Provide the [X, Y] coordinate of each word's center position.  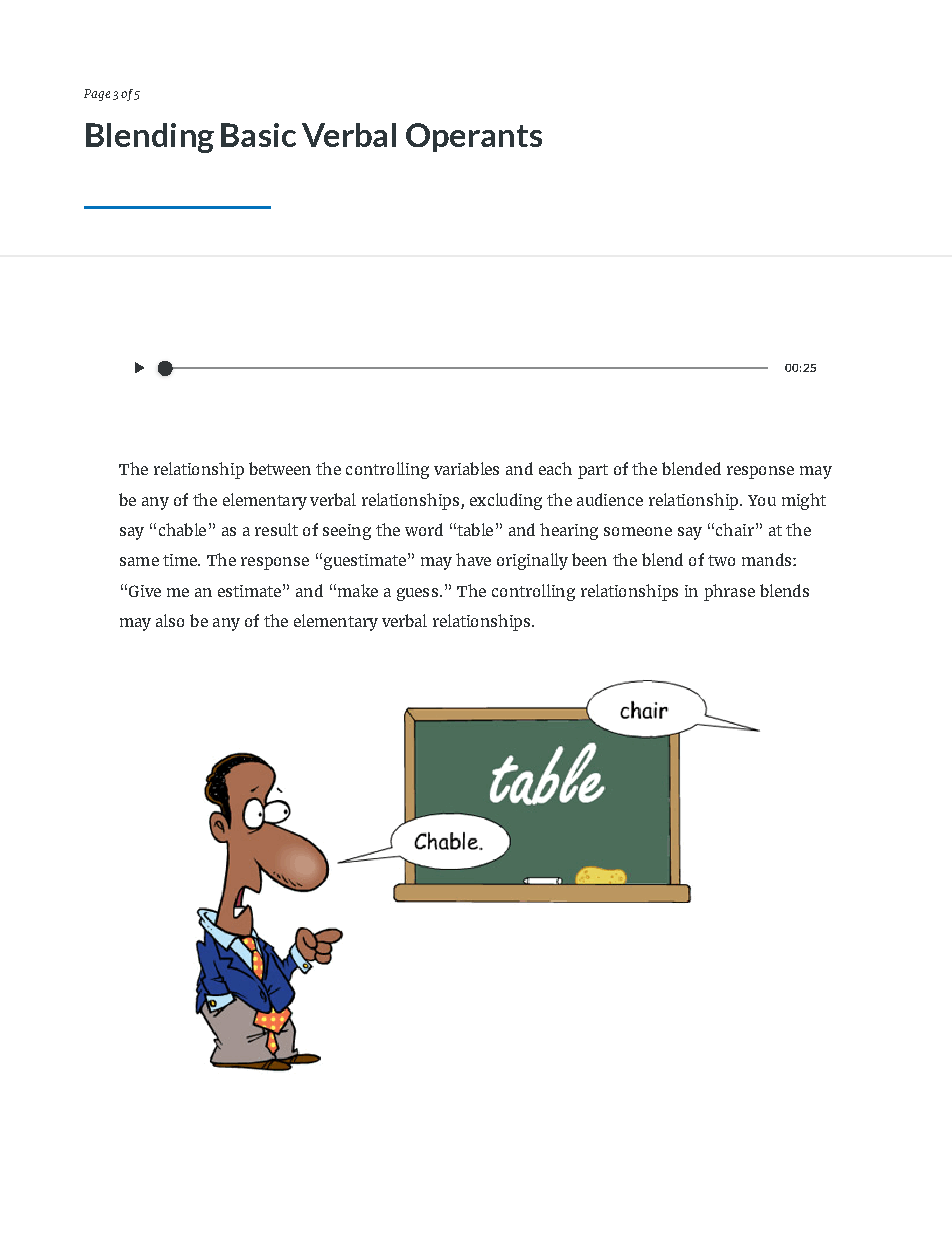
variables [466, 468]
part [593, 471]
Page [97, 95]
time [181, 560]
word [424, 529]
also [170, 620]
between [280, 468]
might [804, 501]
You [762, 500]
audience [610, 499]
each [555, 468]
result [276, 529]
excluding [506, 501]
